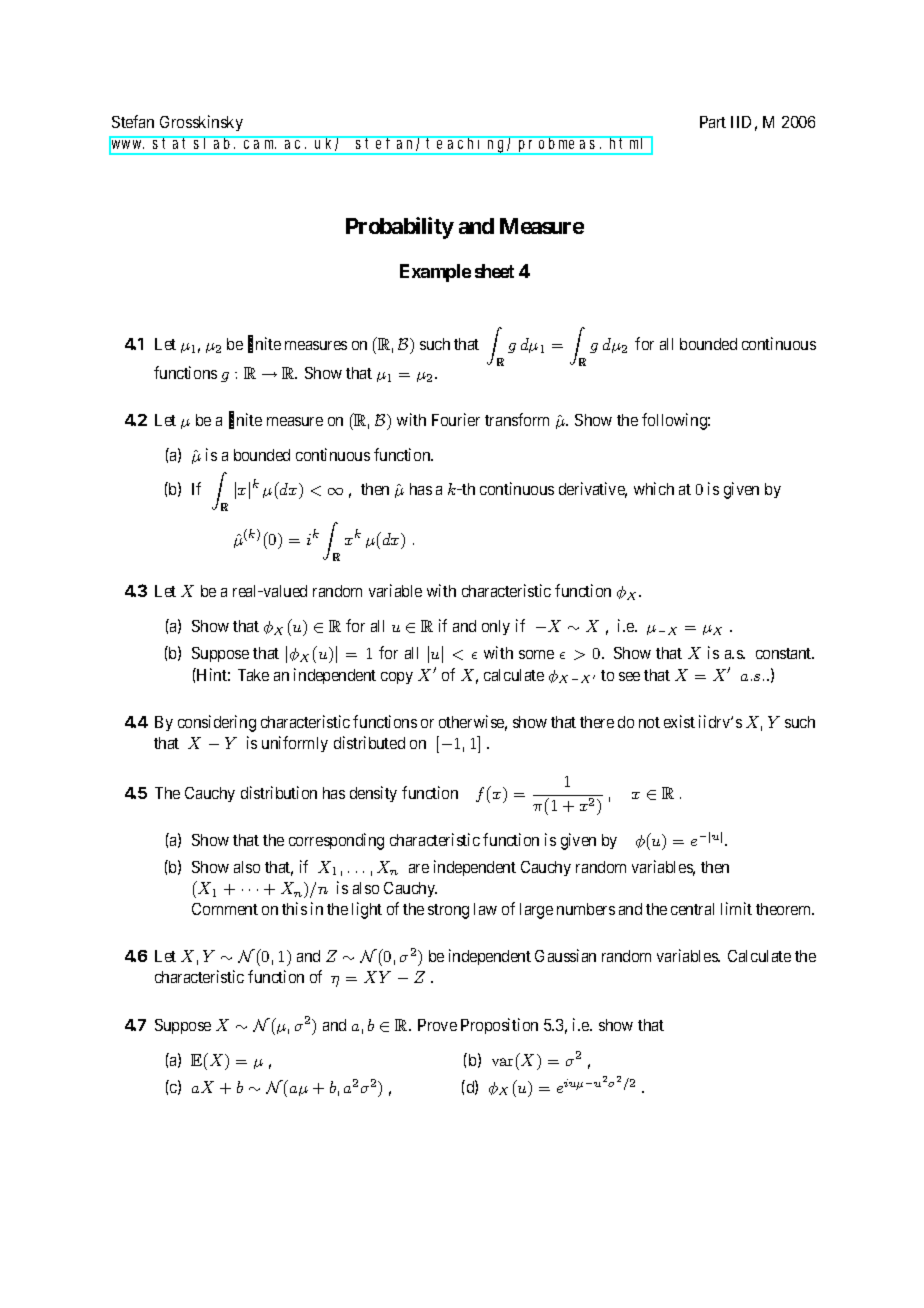  What do you see at coordinates (279, 792) in the document?
I see `distribution` at bounding box center [279, 792].
